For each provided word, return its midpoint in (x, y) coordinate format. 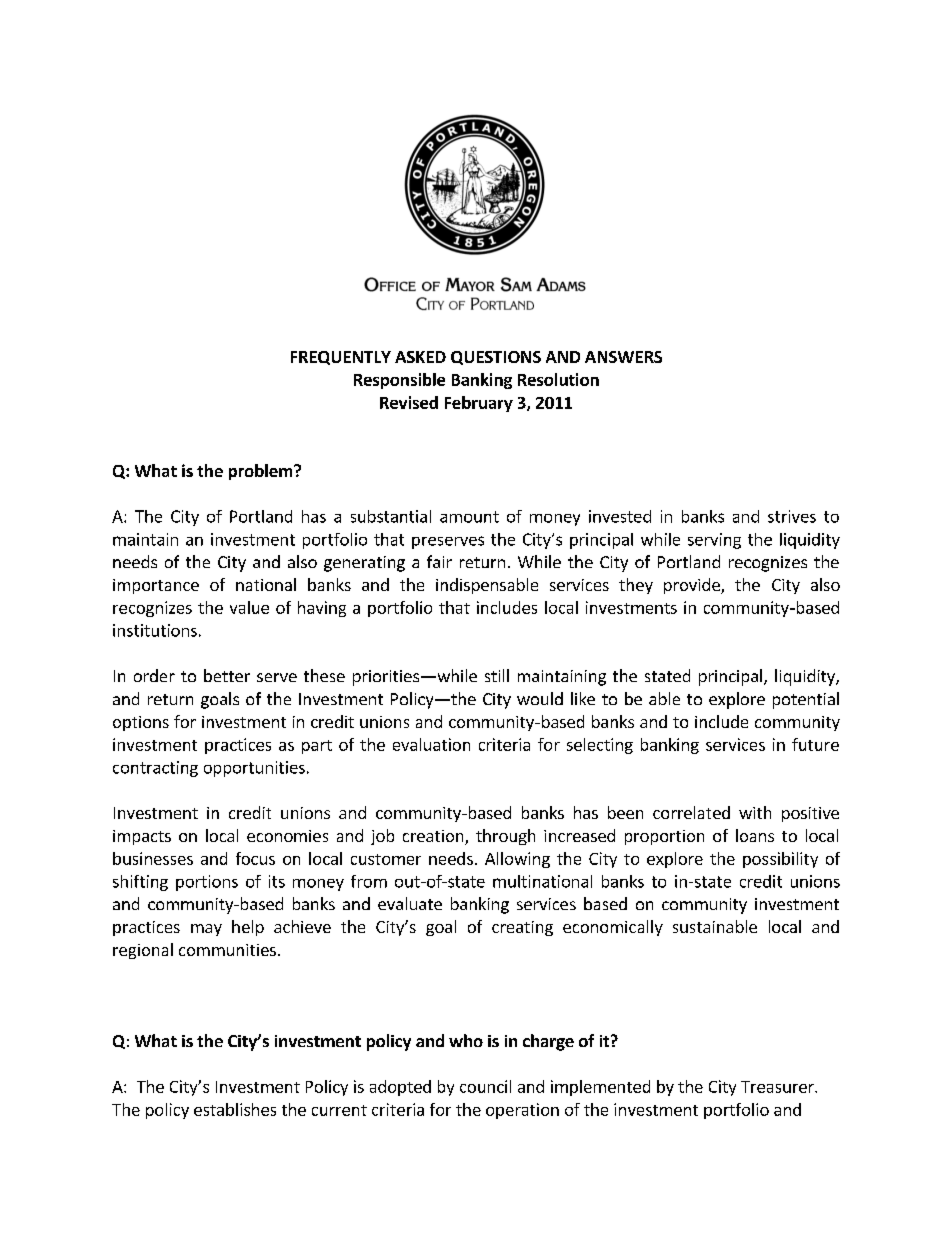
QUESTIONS (496, 358)
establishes (235, 1109)
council (485, 1086)
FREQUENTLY (341, 358)
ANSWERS (623, 357)
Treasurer (778, 1087)
